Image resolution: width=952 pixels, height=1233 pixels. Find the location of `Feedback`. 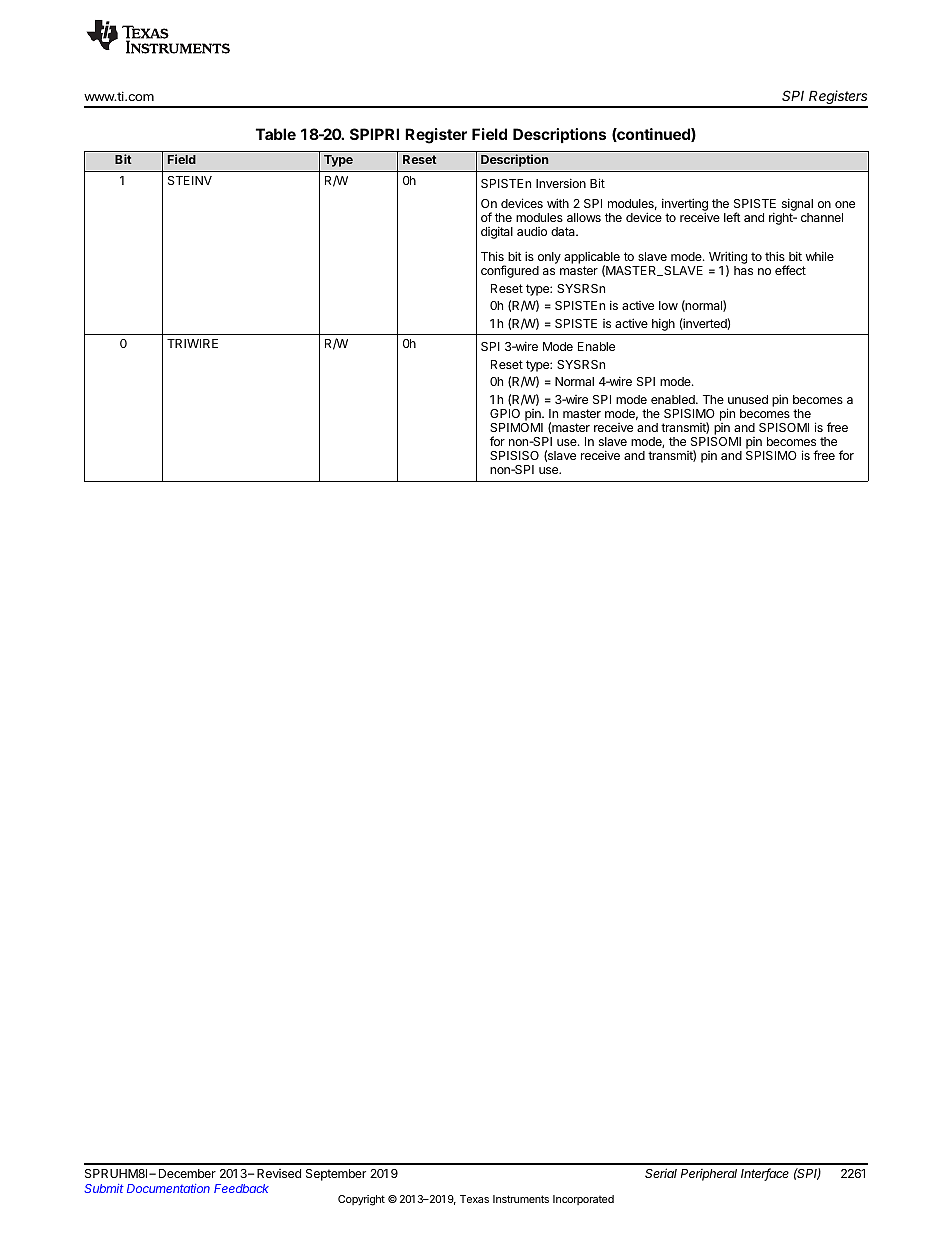

Feedback is located at coordinates (241, 1188).
